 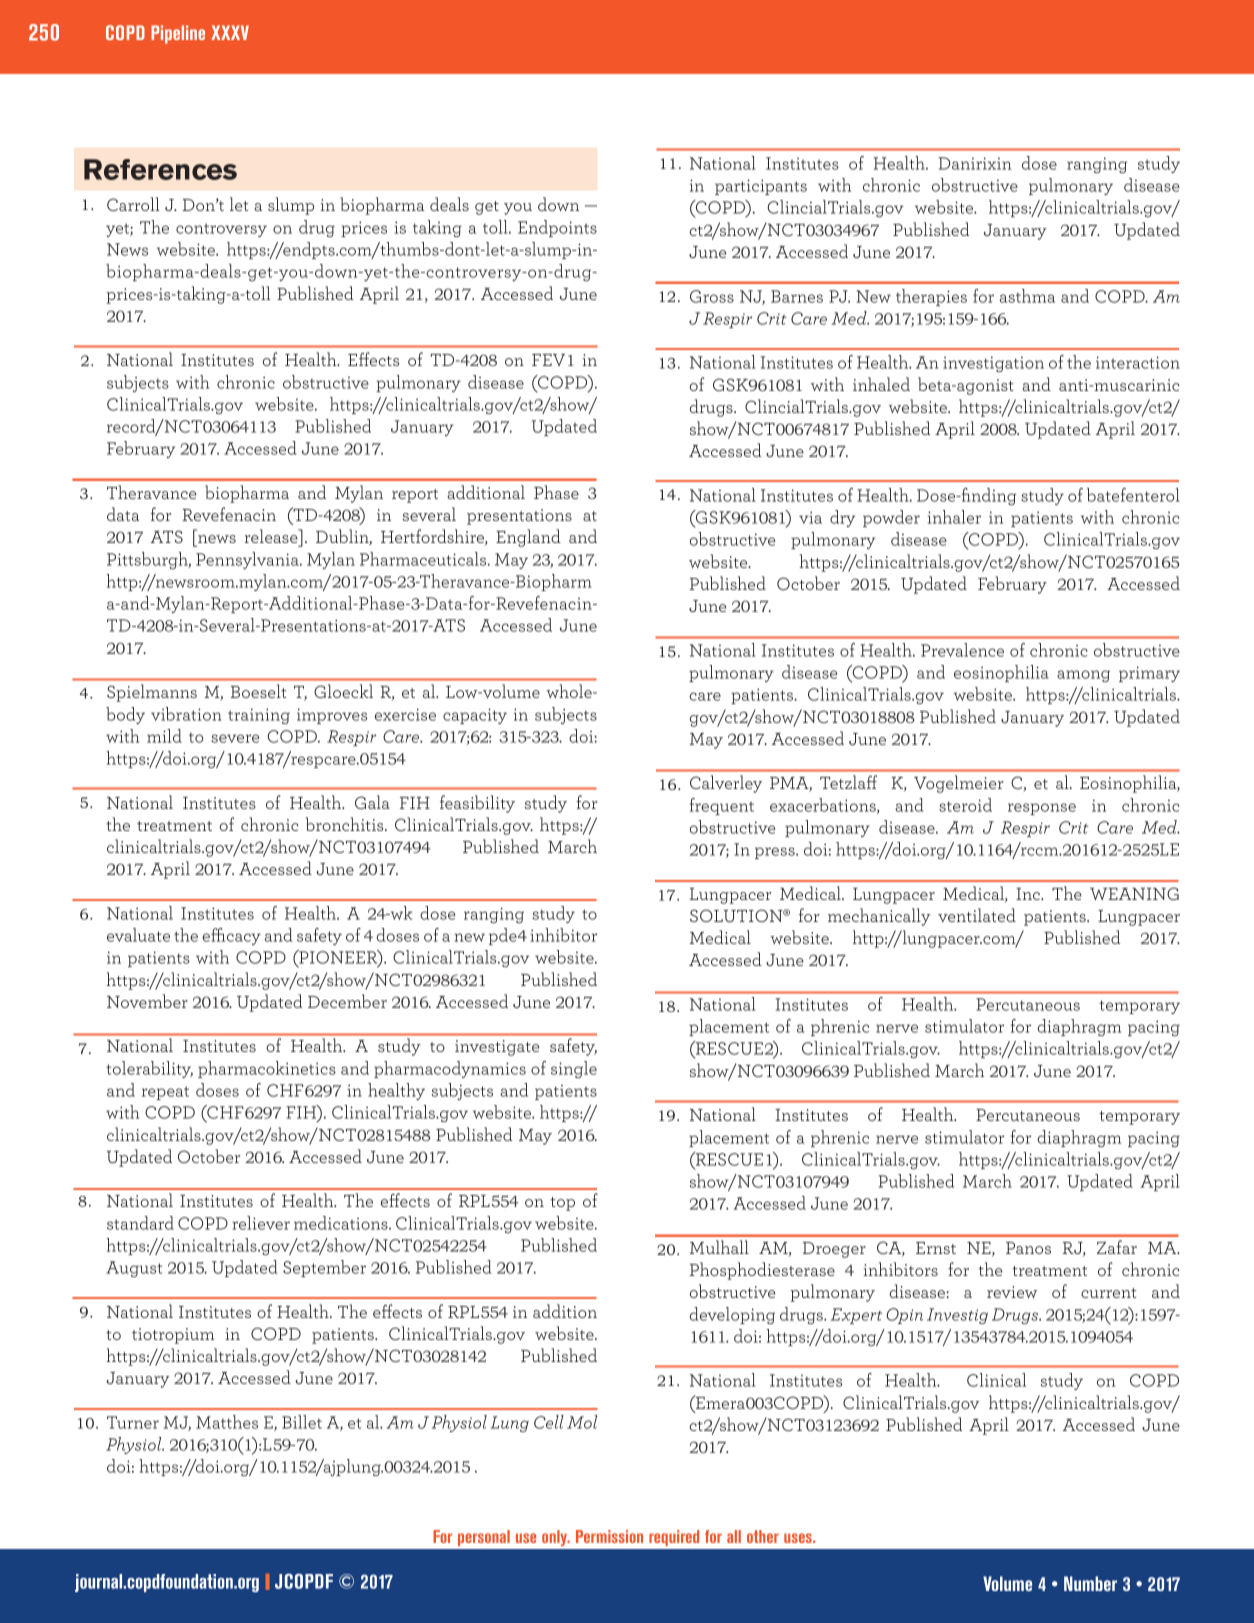 I want to click on ventilated, so click(x=977, y=915).
